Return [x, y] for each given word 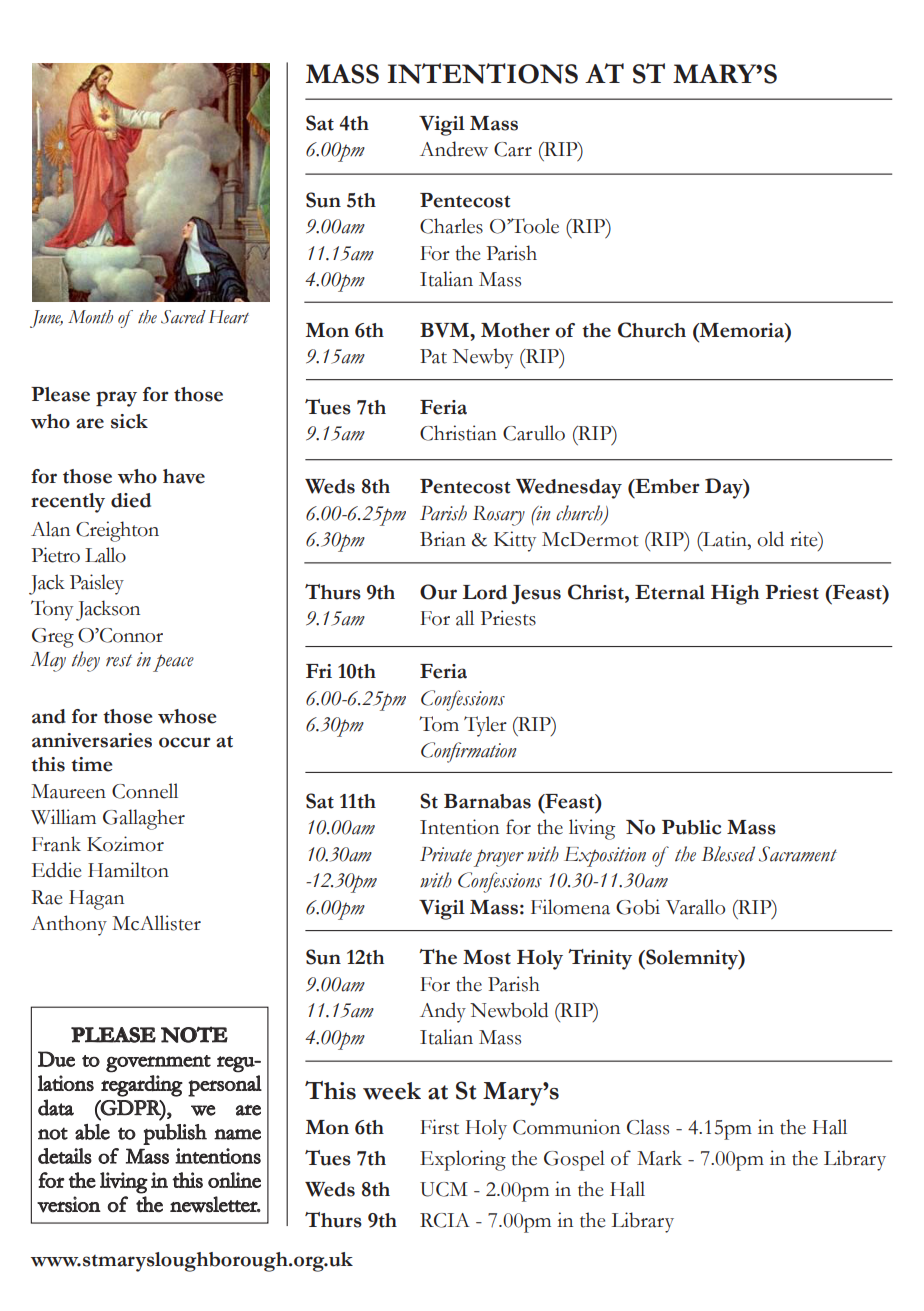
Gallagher [144, 819]
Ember [666, 486]
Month [90, 317]
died [131, 500]
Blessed [728, 854]
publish [175, 1134]
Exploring [463, 1160]
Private [446, 854]
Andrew [454, 149]
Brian [443, 539]
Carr [513, 149]
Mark [659, 1158]
